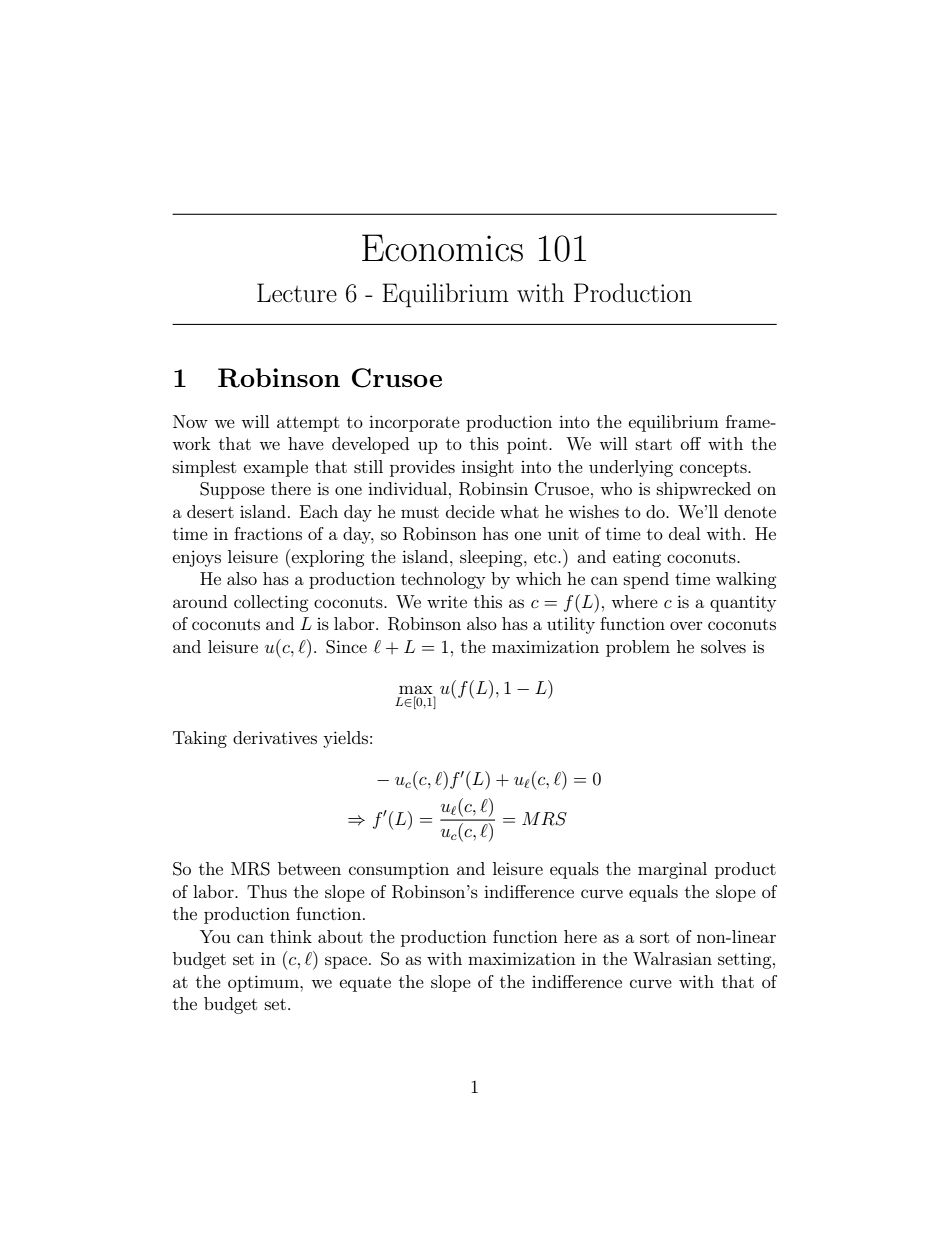 The image size is (952, 1233). Describe the element at coordinates (365, 984) in the document. I see `equate` at that location.
